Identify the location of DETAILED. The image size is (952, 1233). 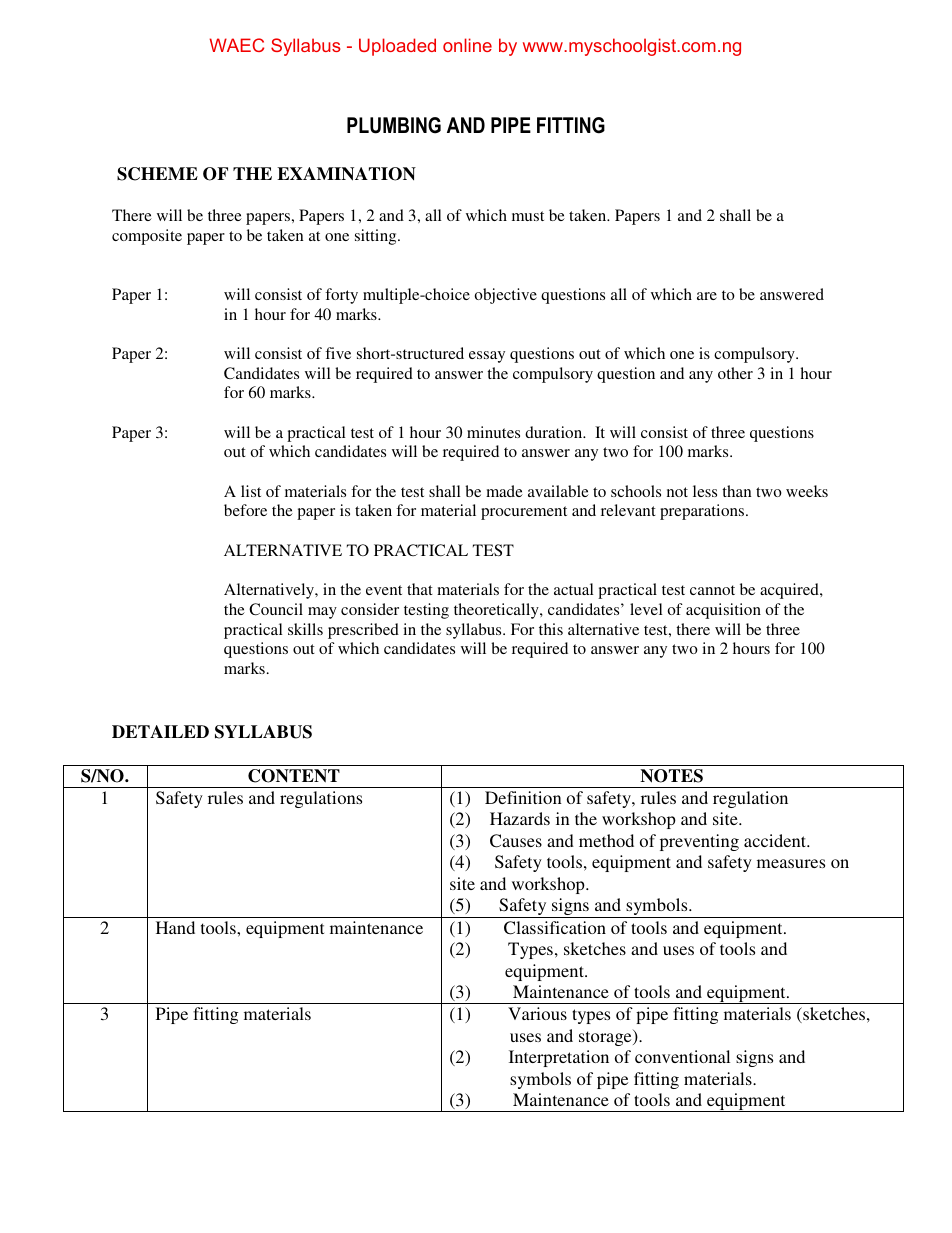
(160, 731).
